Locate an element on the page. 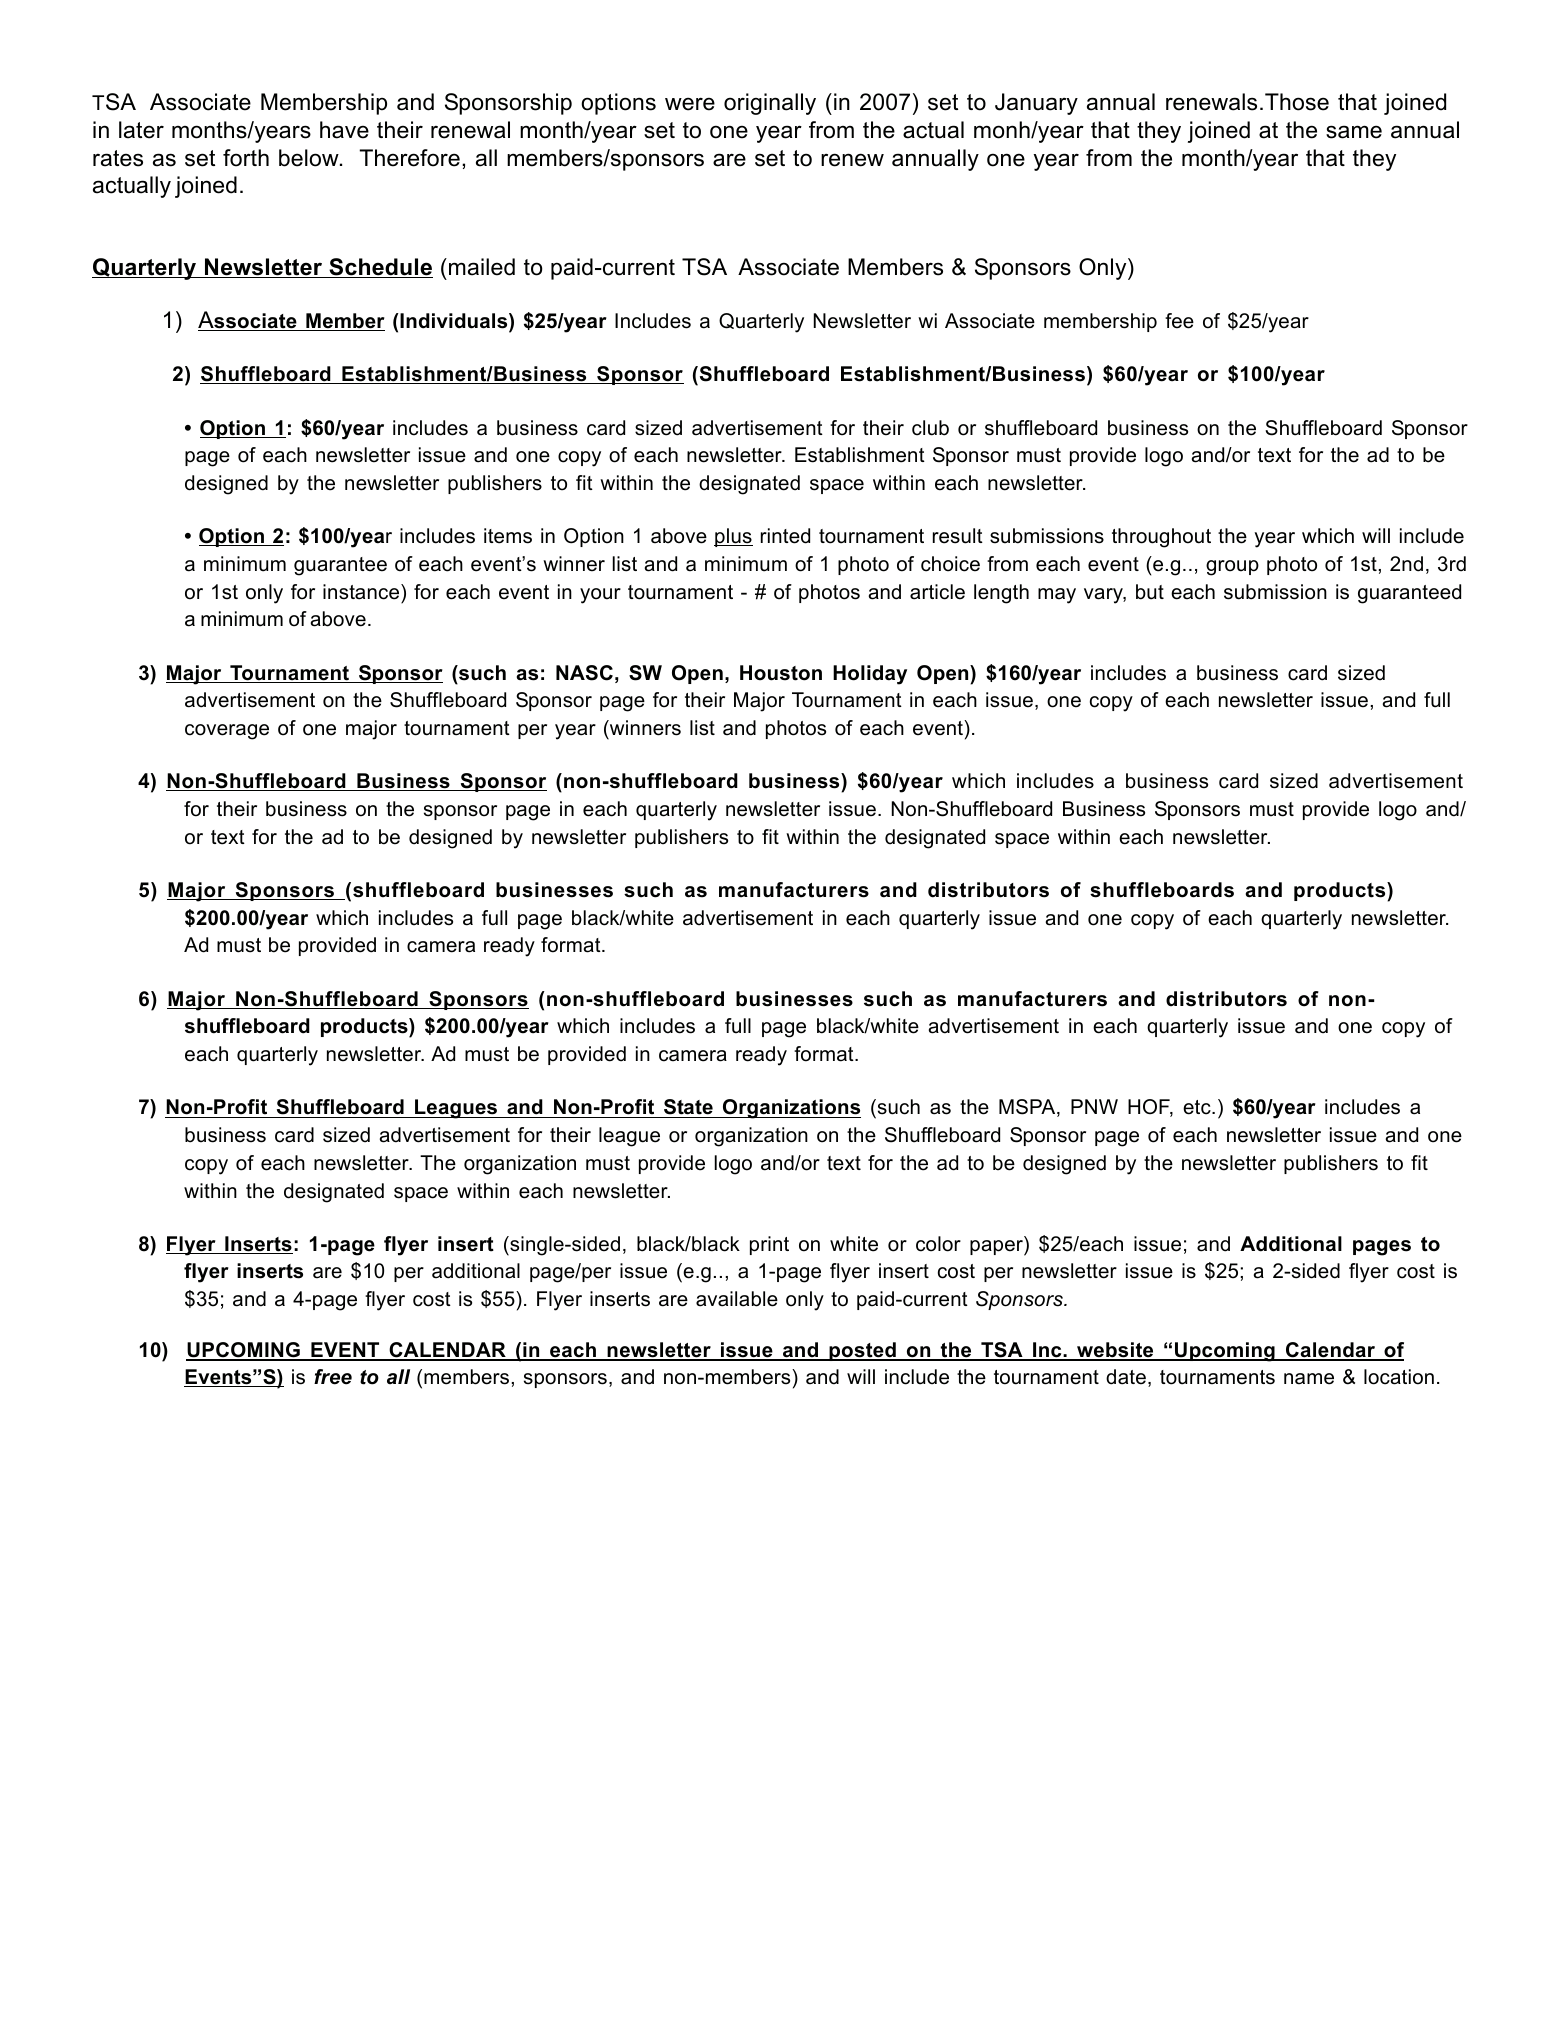 The width and height of the page is (1568, 2030). MSPA is located at coordinates (1028, 1108).
